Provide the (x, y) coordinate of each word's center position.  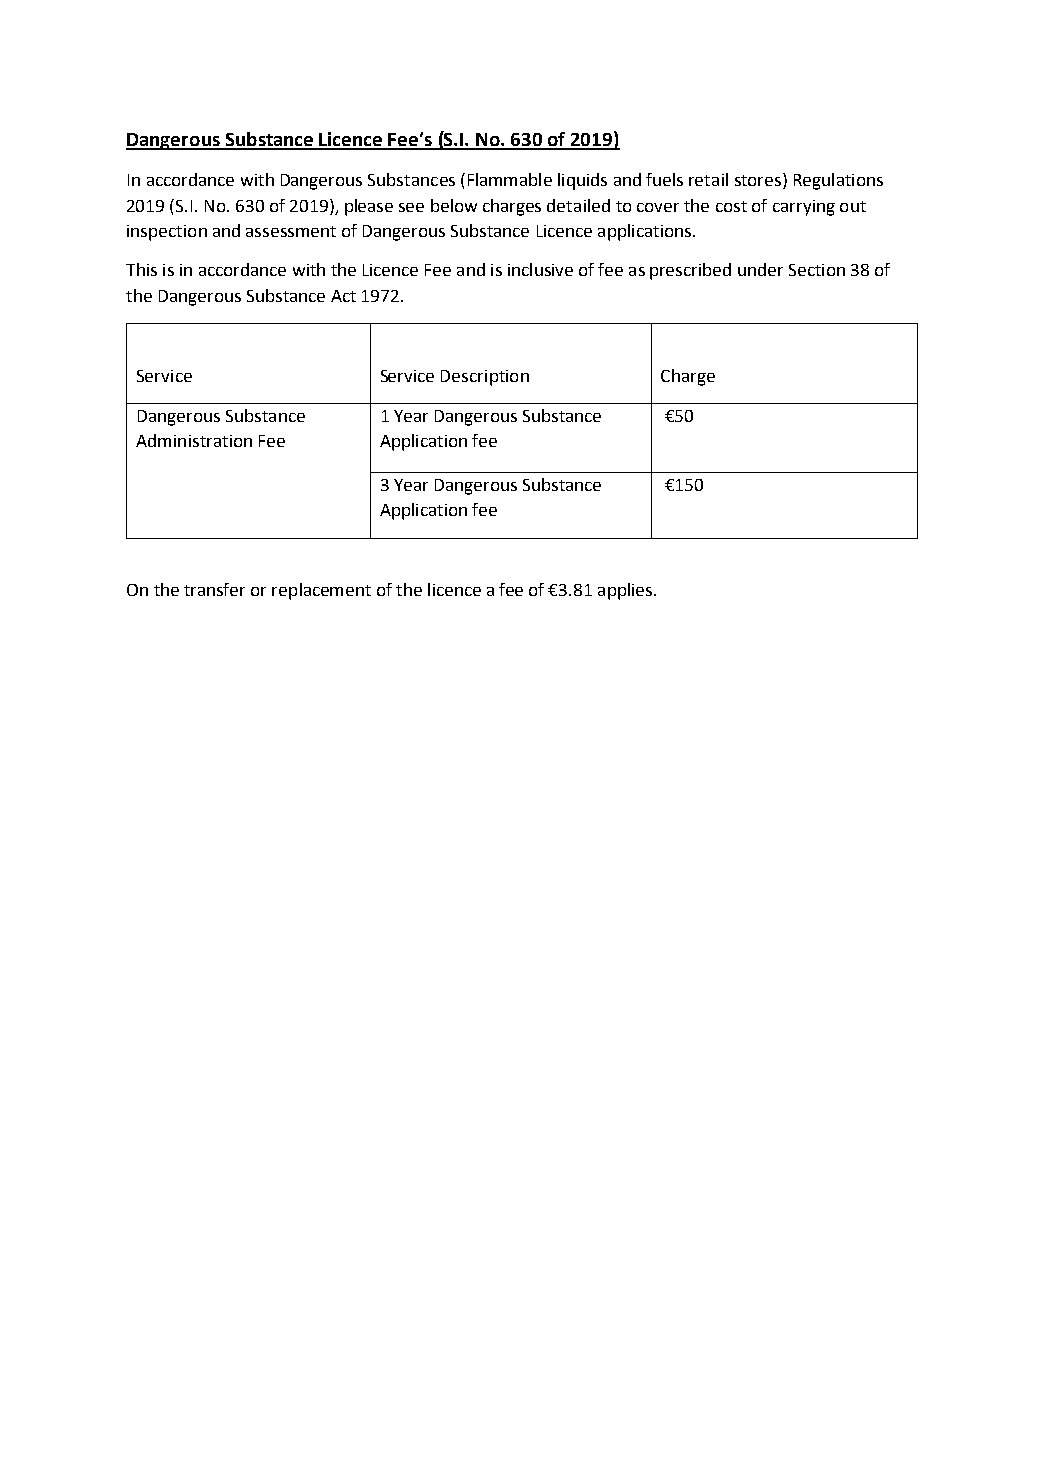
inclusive (540, 269)
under (760, 269)
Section (817, 270)
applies (626, 591)
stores (758, 180)
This (141, 269)
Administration (194, 440)
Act (343, 296)
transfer (214, 589)
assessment (291, 231)
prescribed (690, 271)
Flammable (510, 179)
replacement (321, 591)
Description (485, 378)
